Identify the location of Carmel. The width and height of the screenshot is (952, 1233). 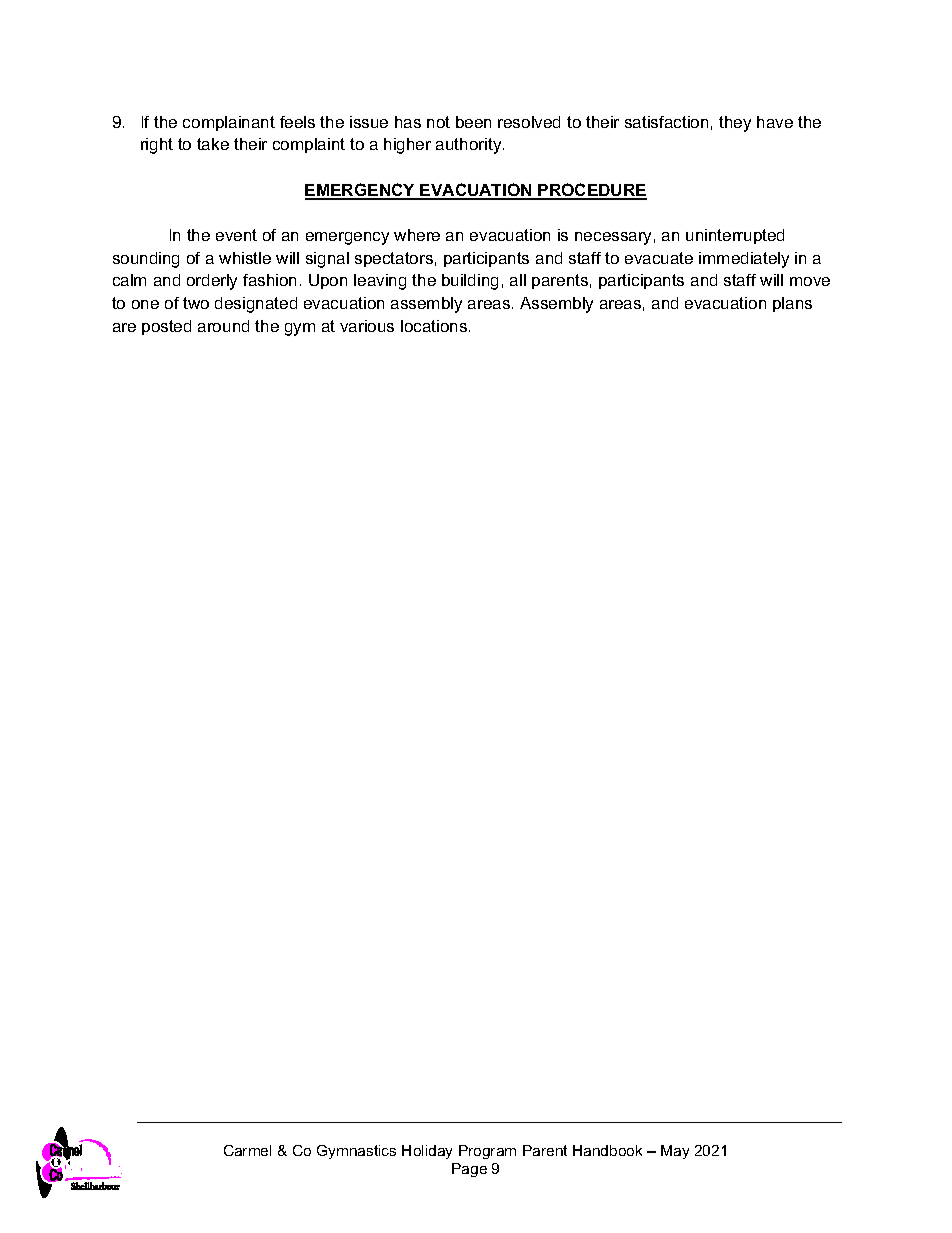
(247, 1150).
